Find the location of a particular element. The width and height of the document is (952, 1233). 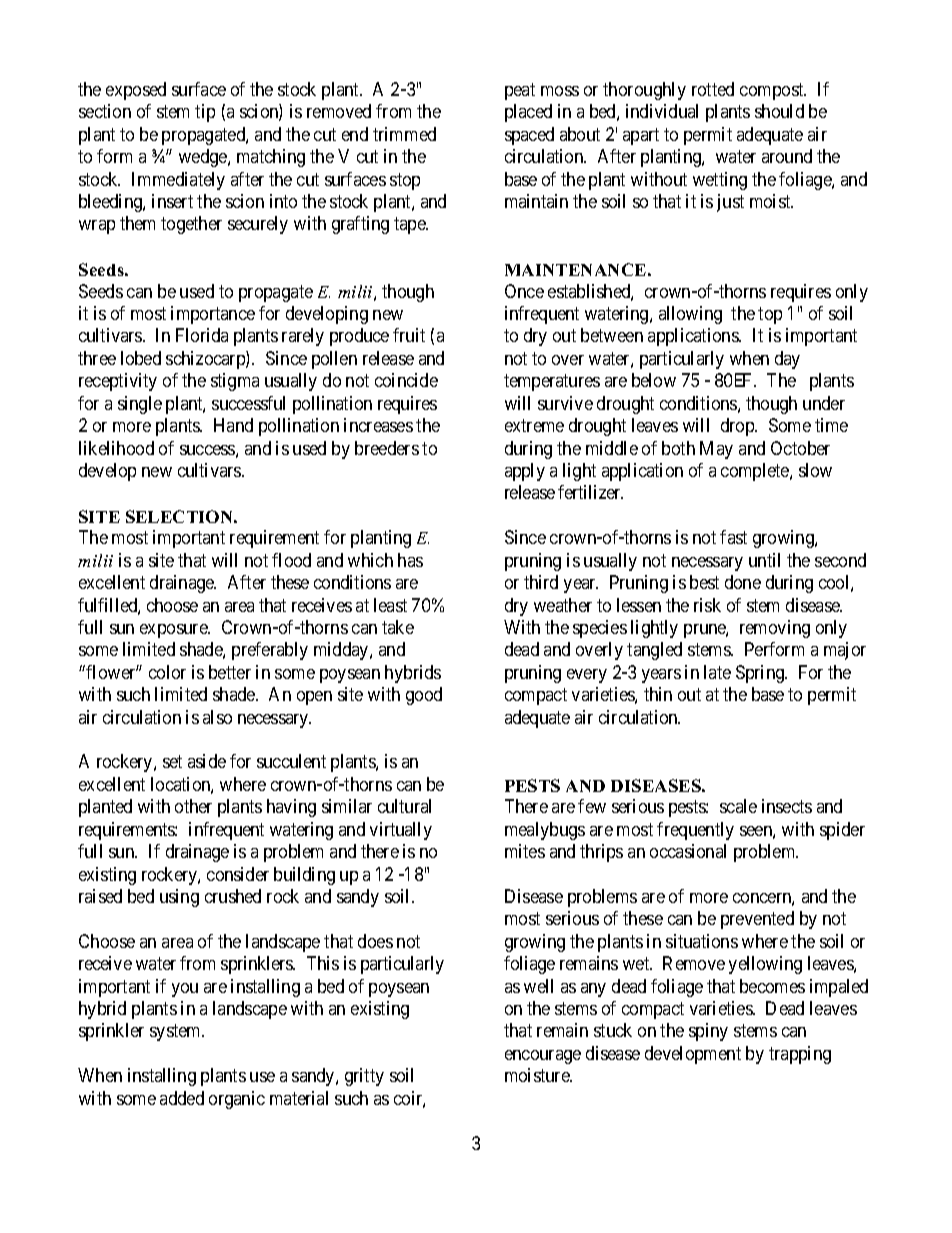

other is located at coordinates (193, 806).
